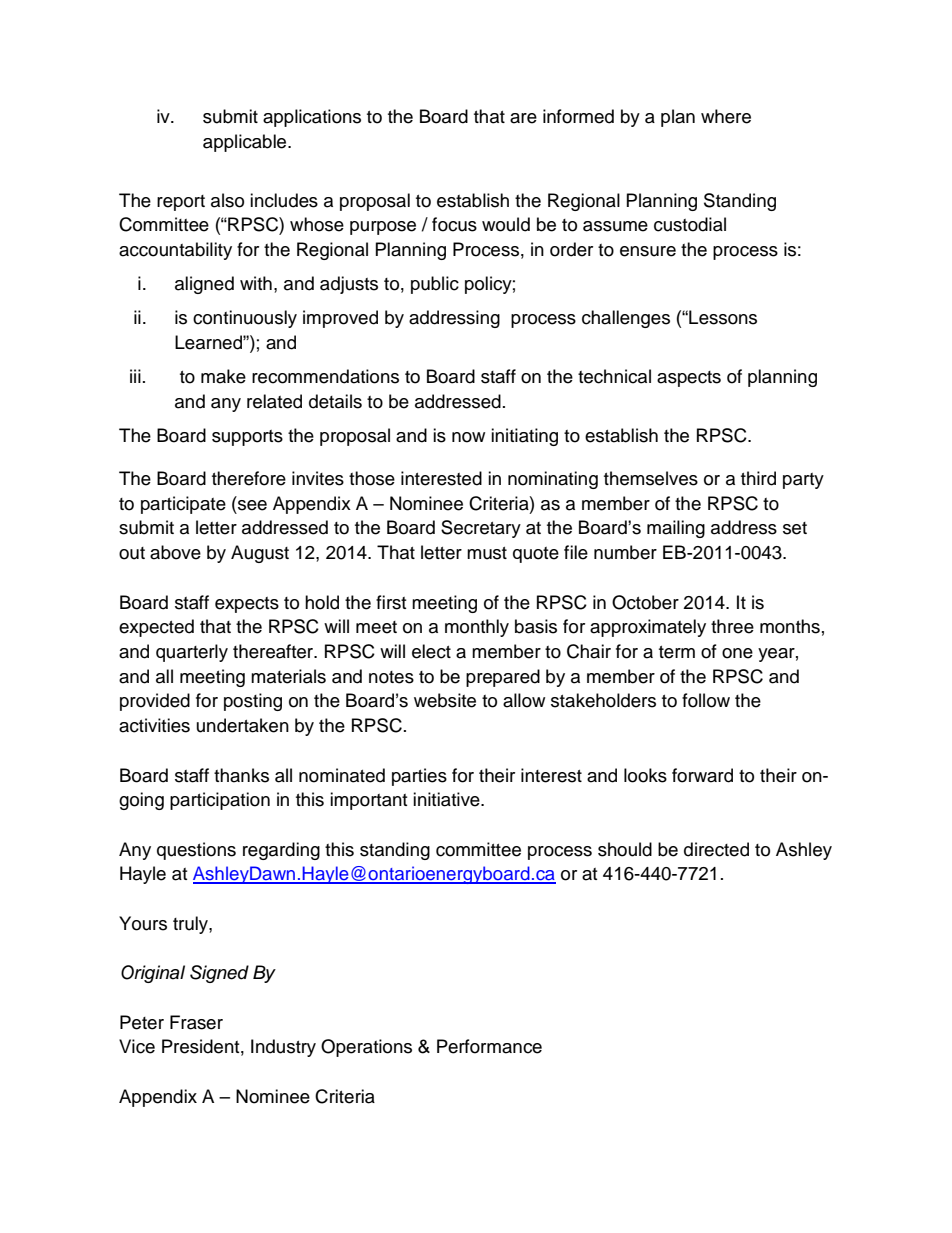  What do you see at coordinates (454, 224) in the screenshot?
I see `focus` at bounding box center [454, 224].
